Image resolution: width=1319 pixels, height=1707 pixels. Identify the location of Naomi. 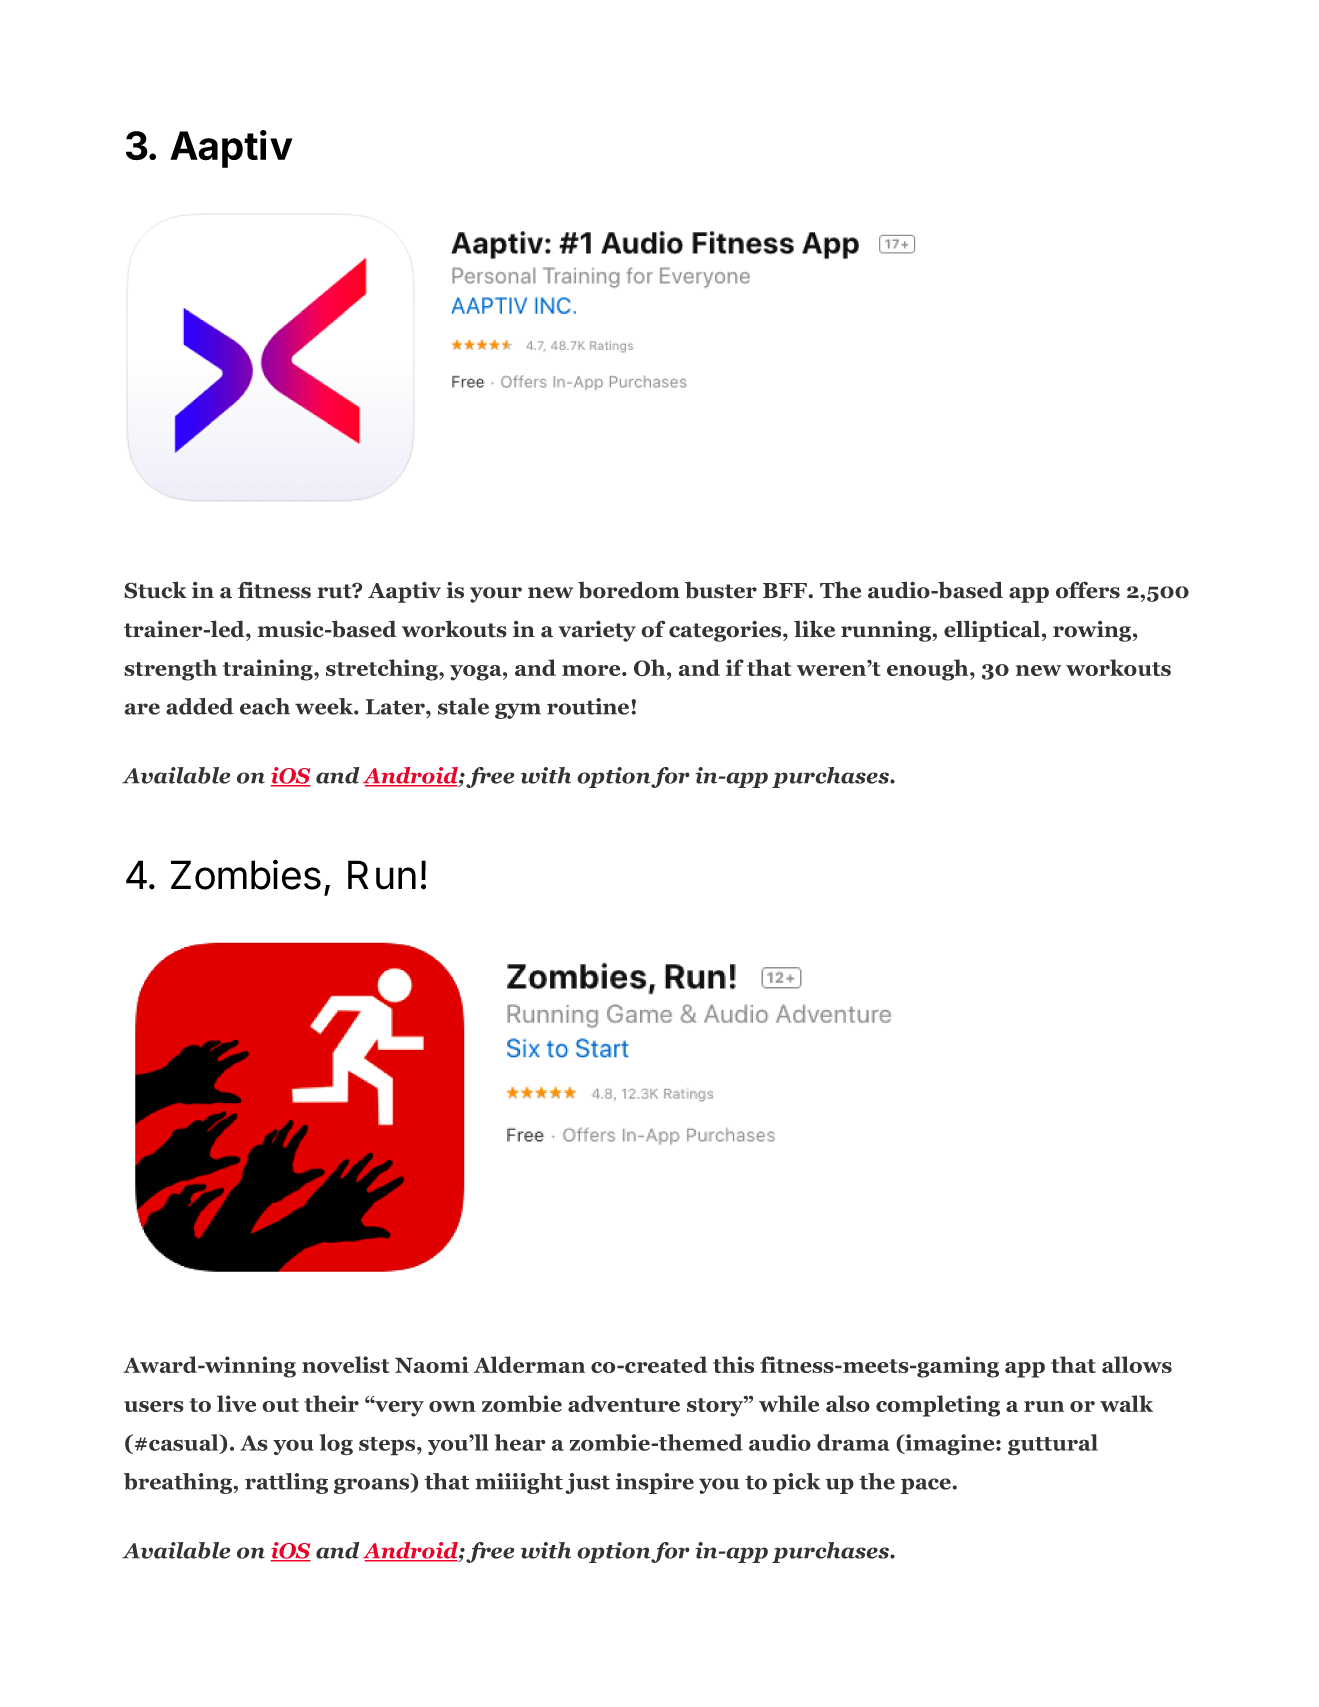
(432, 1364).
